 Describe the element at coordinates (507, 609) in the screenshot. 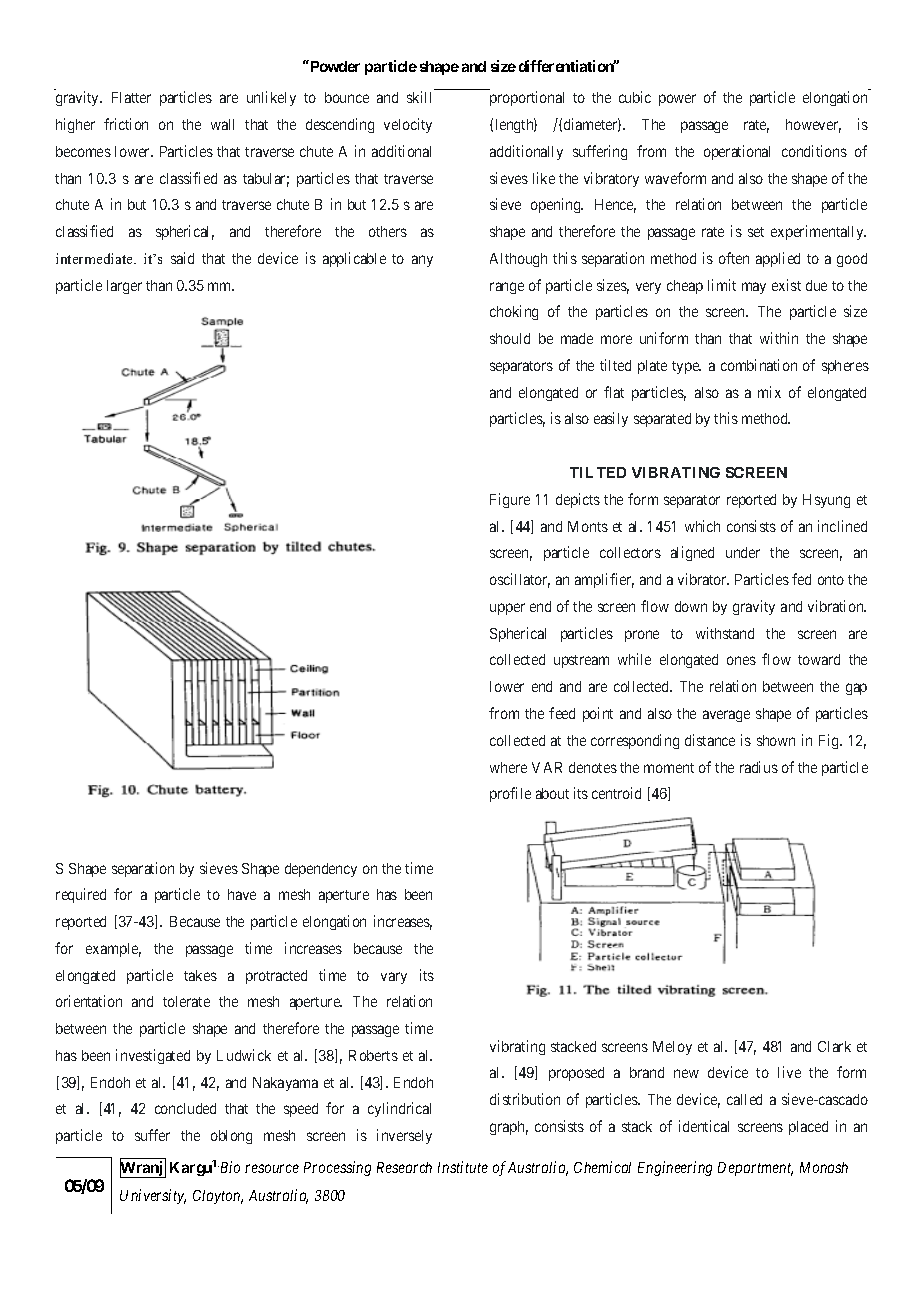

I see `upper` at that location.
